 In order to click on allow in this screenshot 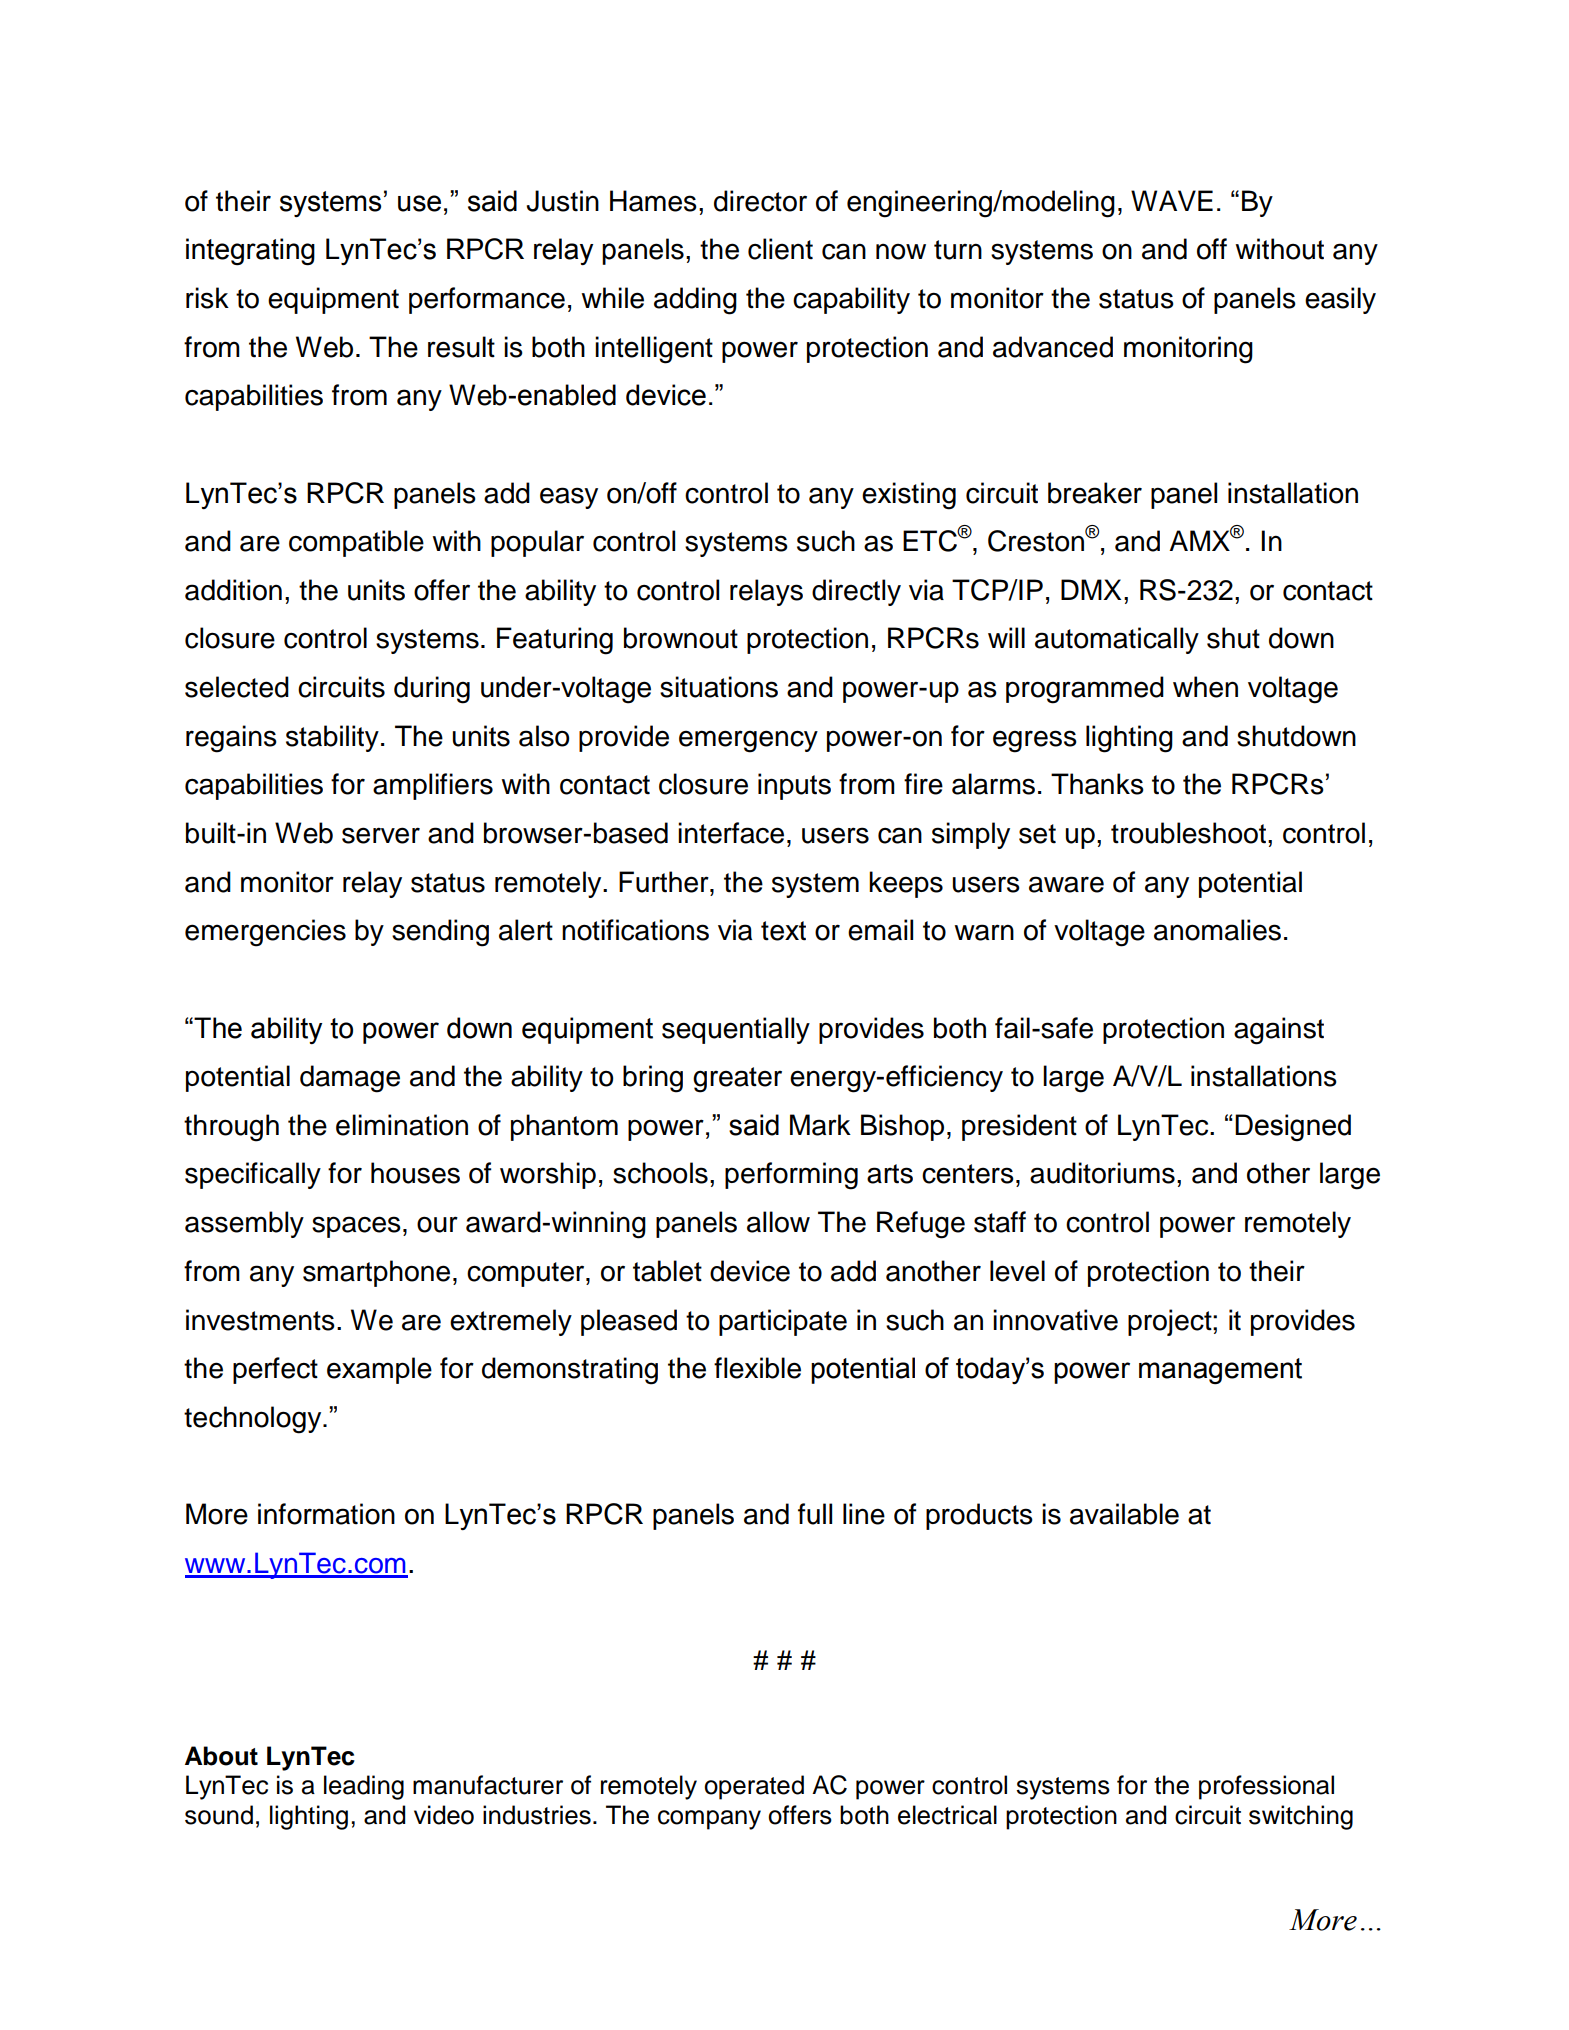, I will do `click(778, 1222)`.
